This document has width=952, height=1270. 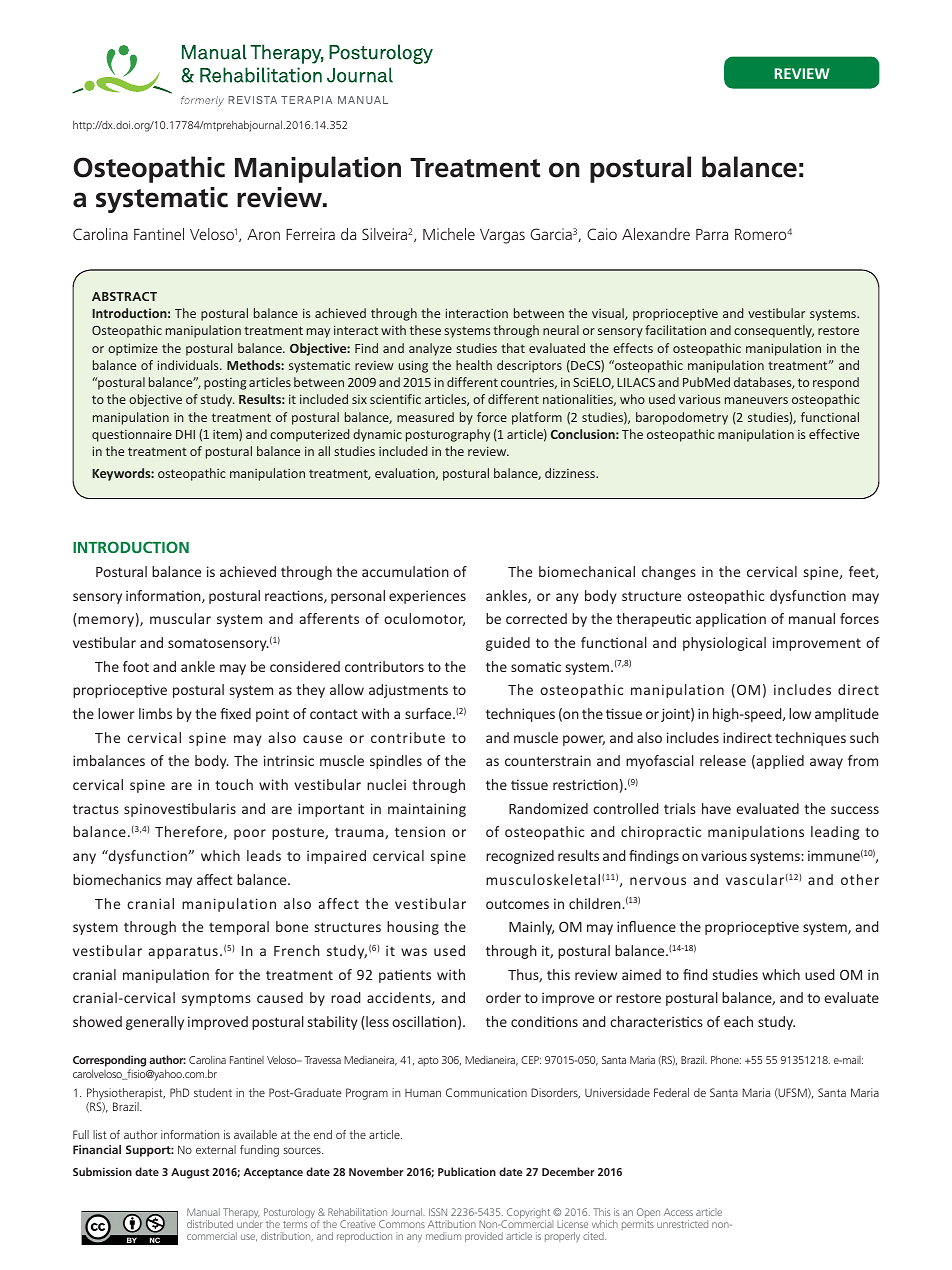 I want to click on dizziness, so click(x=571, y=473).
